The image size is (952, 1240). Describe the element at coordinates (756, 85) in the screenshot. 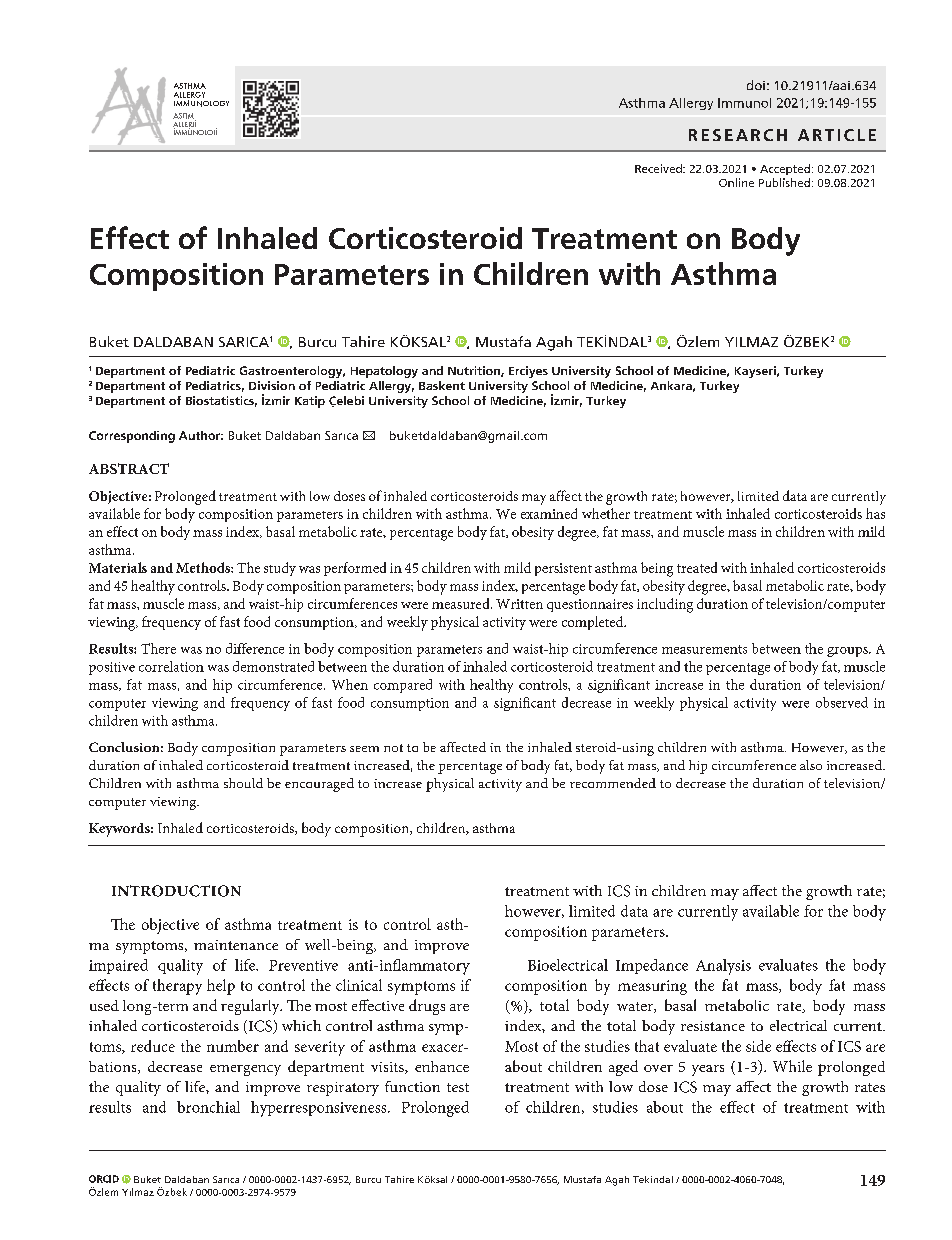

I see `doi` at that location.
